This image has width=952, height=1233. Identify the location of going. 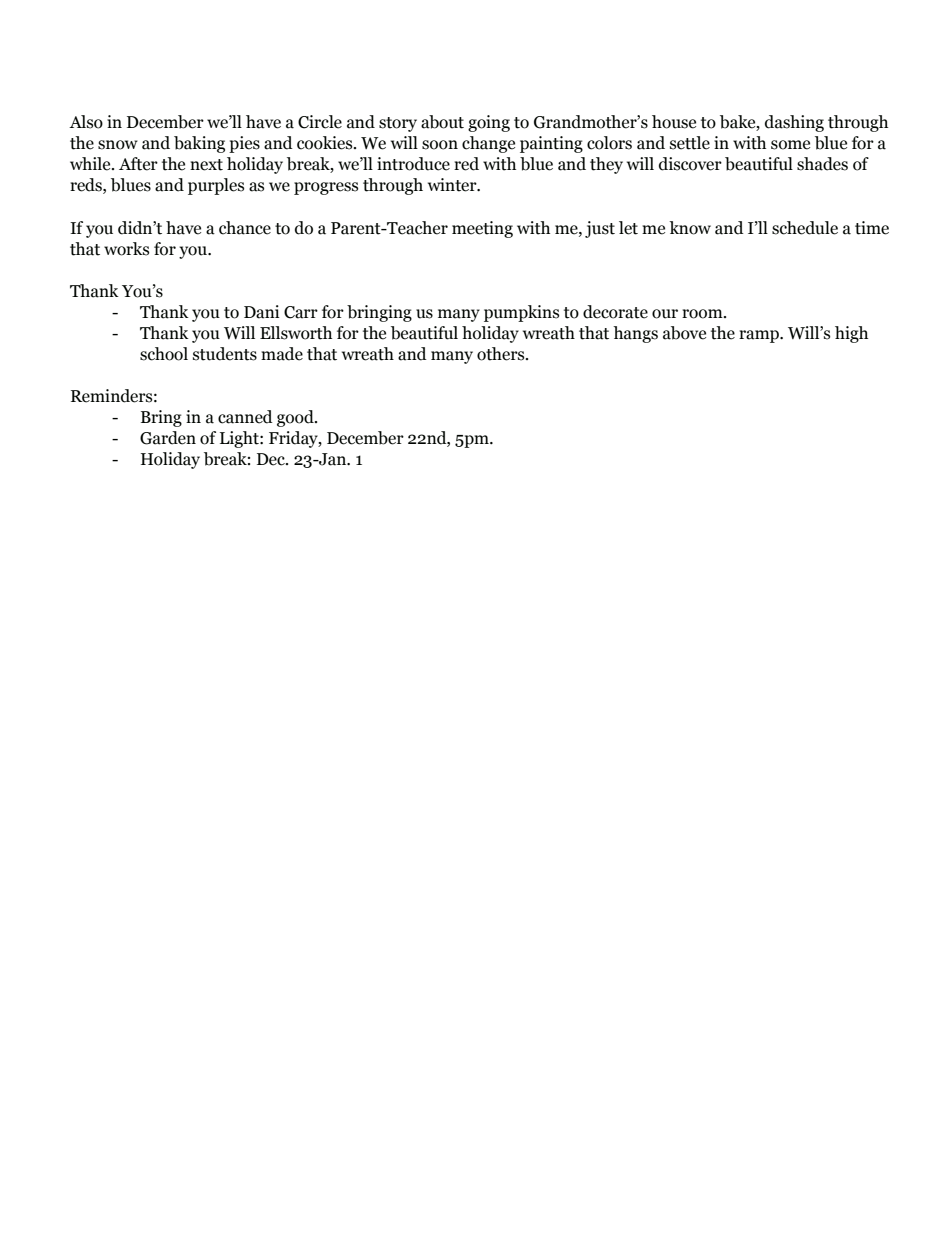
(489, 123).
